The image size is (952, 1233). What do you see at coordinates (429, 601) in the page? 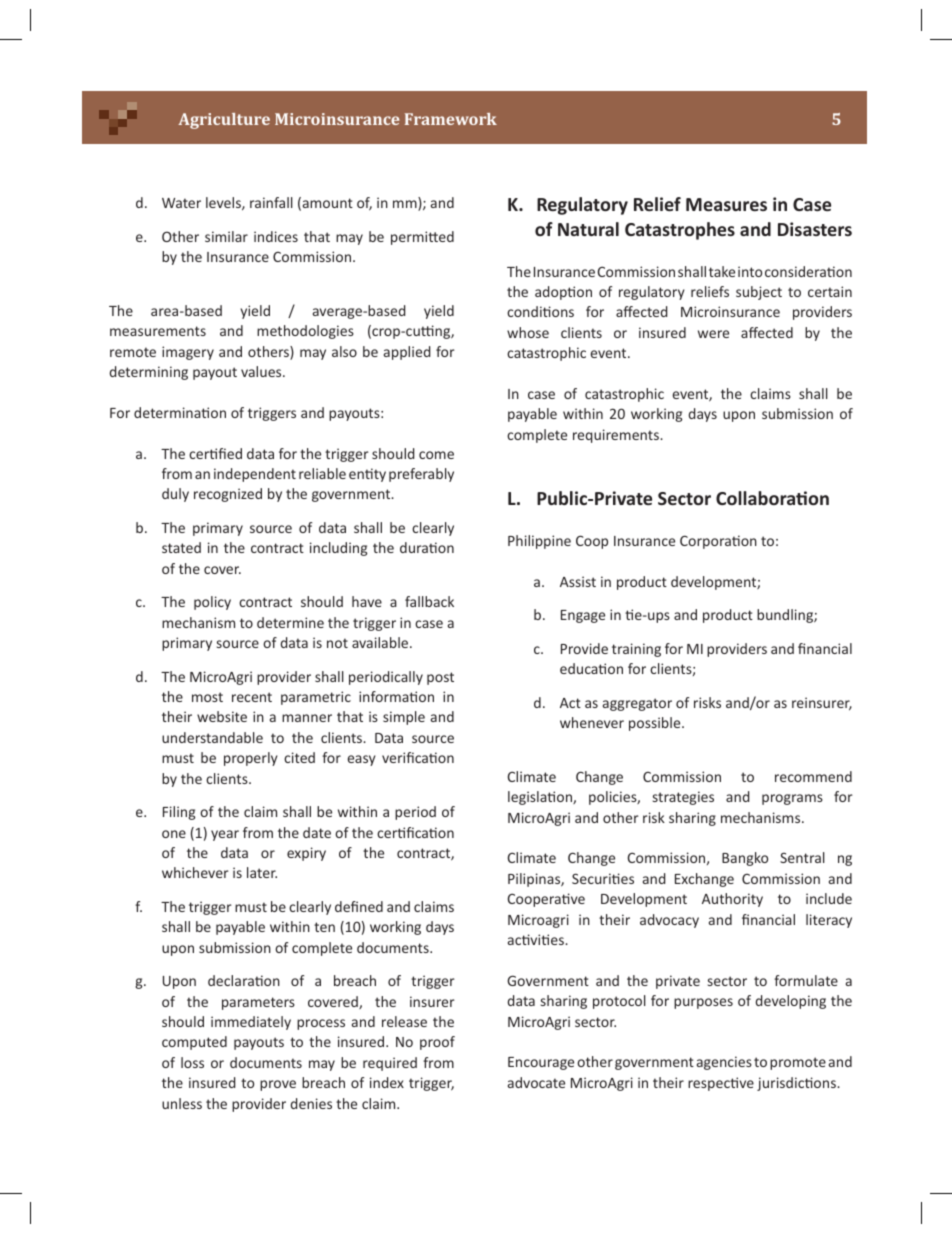
I see `fallback` at bounding box center [429, 601].
